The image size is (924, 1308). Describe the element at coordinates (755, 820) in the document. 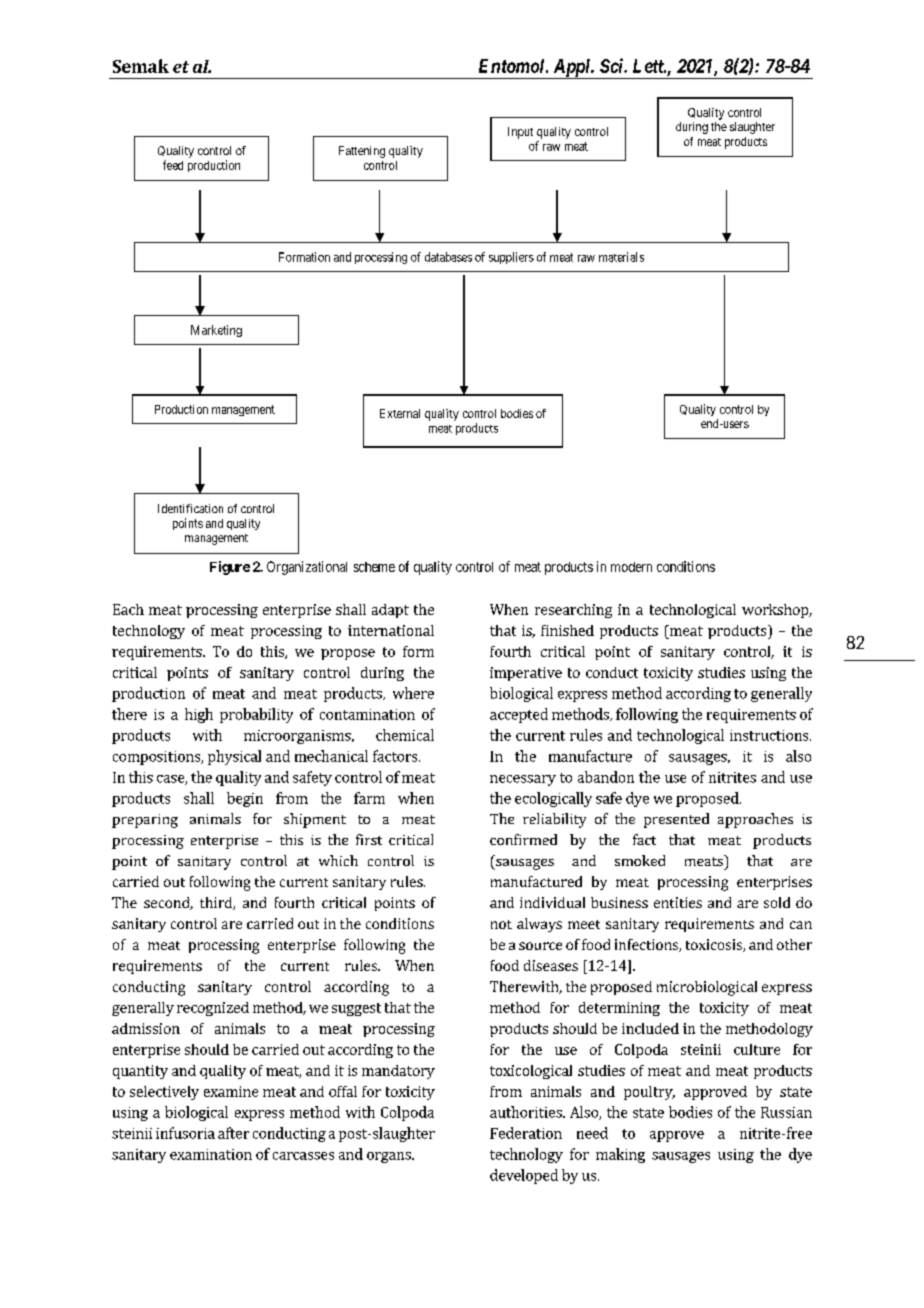

I see `approaches` at that location.
